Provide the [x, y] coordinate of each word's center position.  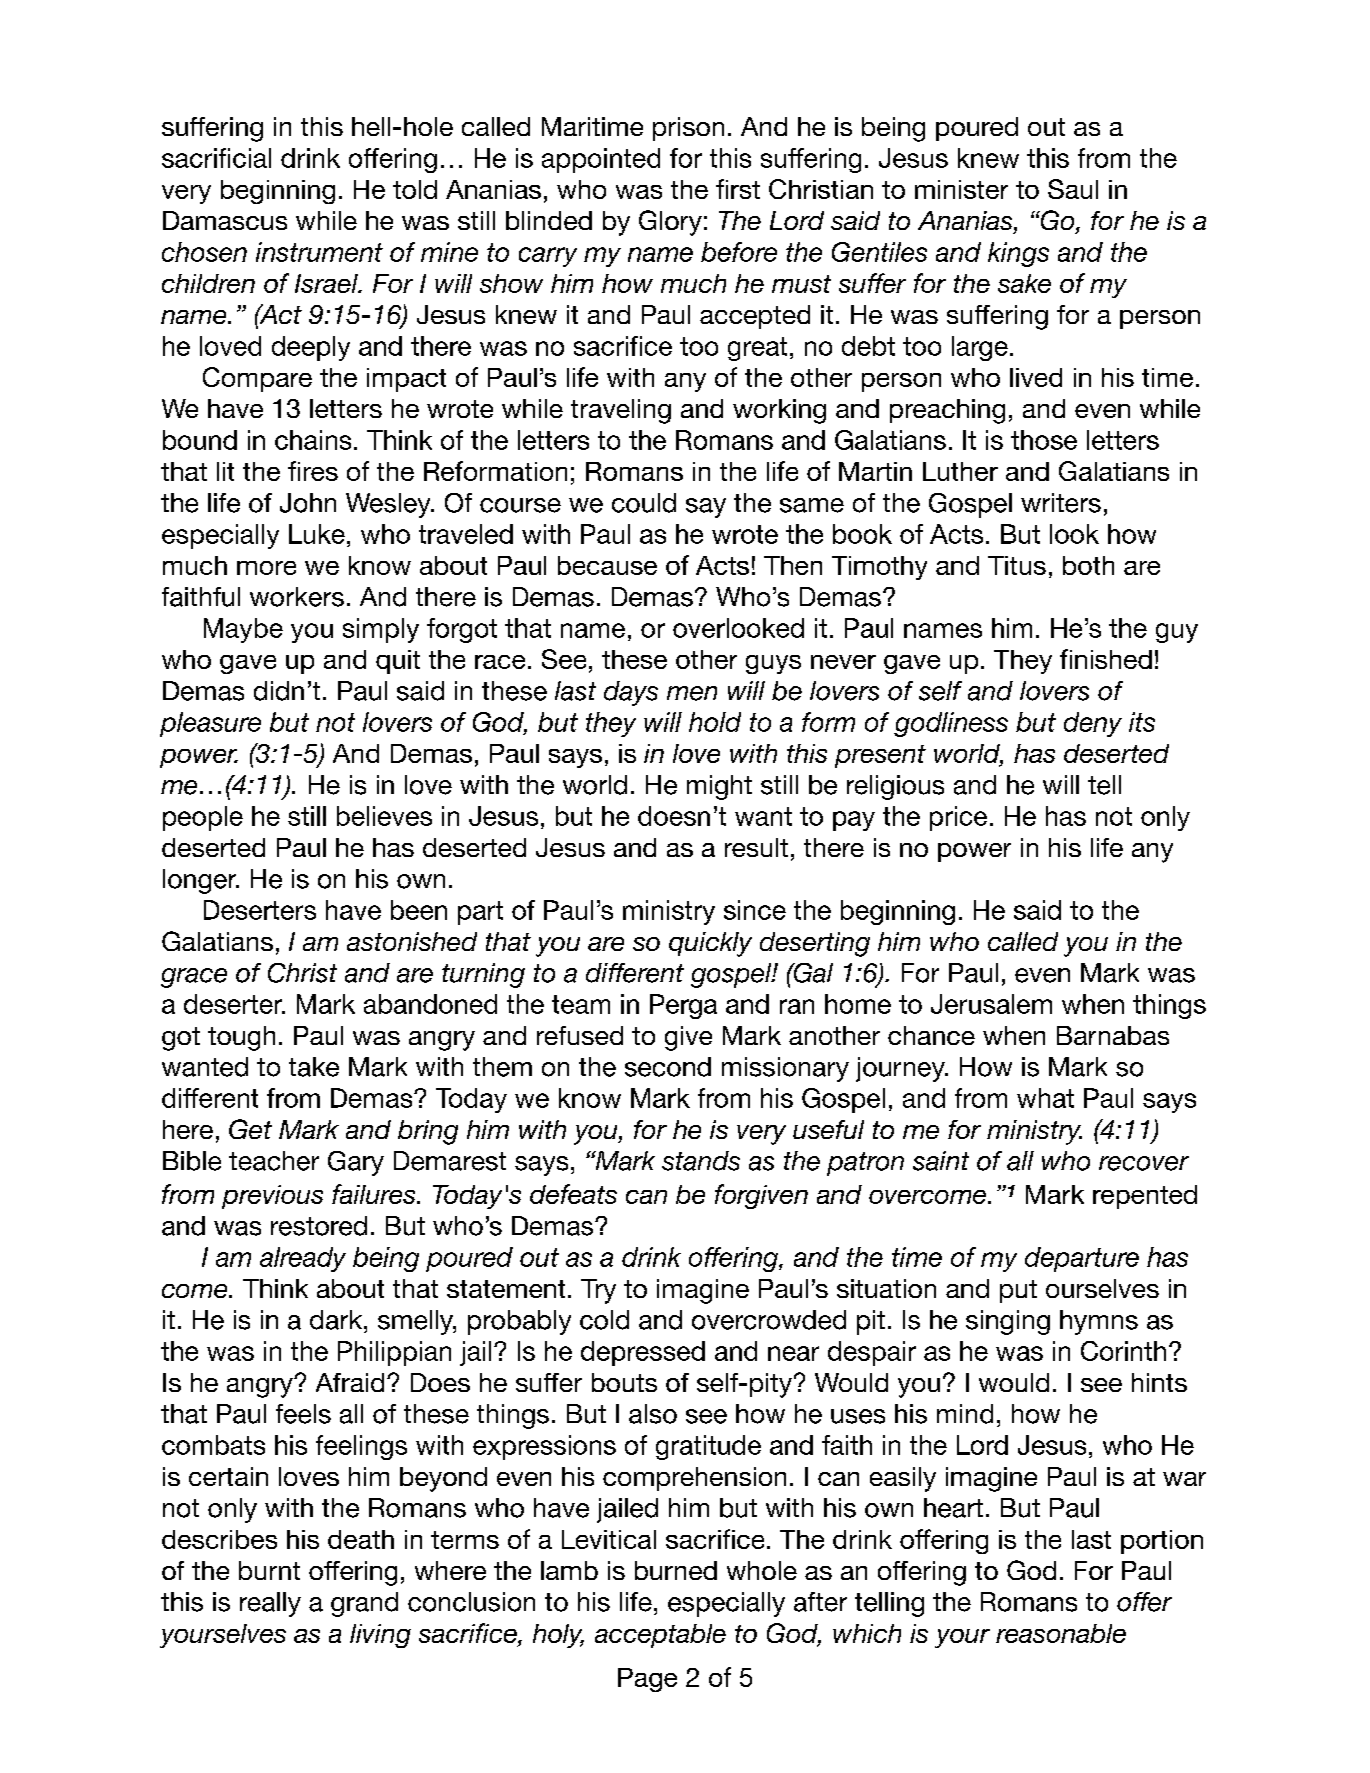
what [1045, 1098]
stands [701, 1161]
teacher [274, 1161]
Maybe [243, 630]
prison [688, 129]
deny [1093, 724]
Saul [1073, 189]
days [631, 693]
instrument [319, 252]
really [270, 1604]
